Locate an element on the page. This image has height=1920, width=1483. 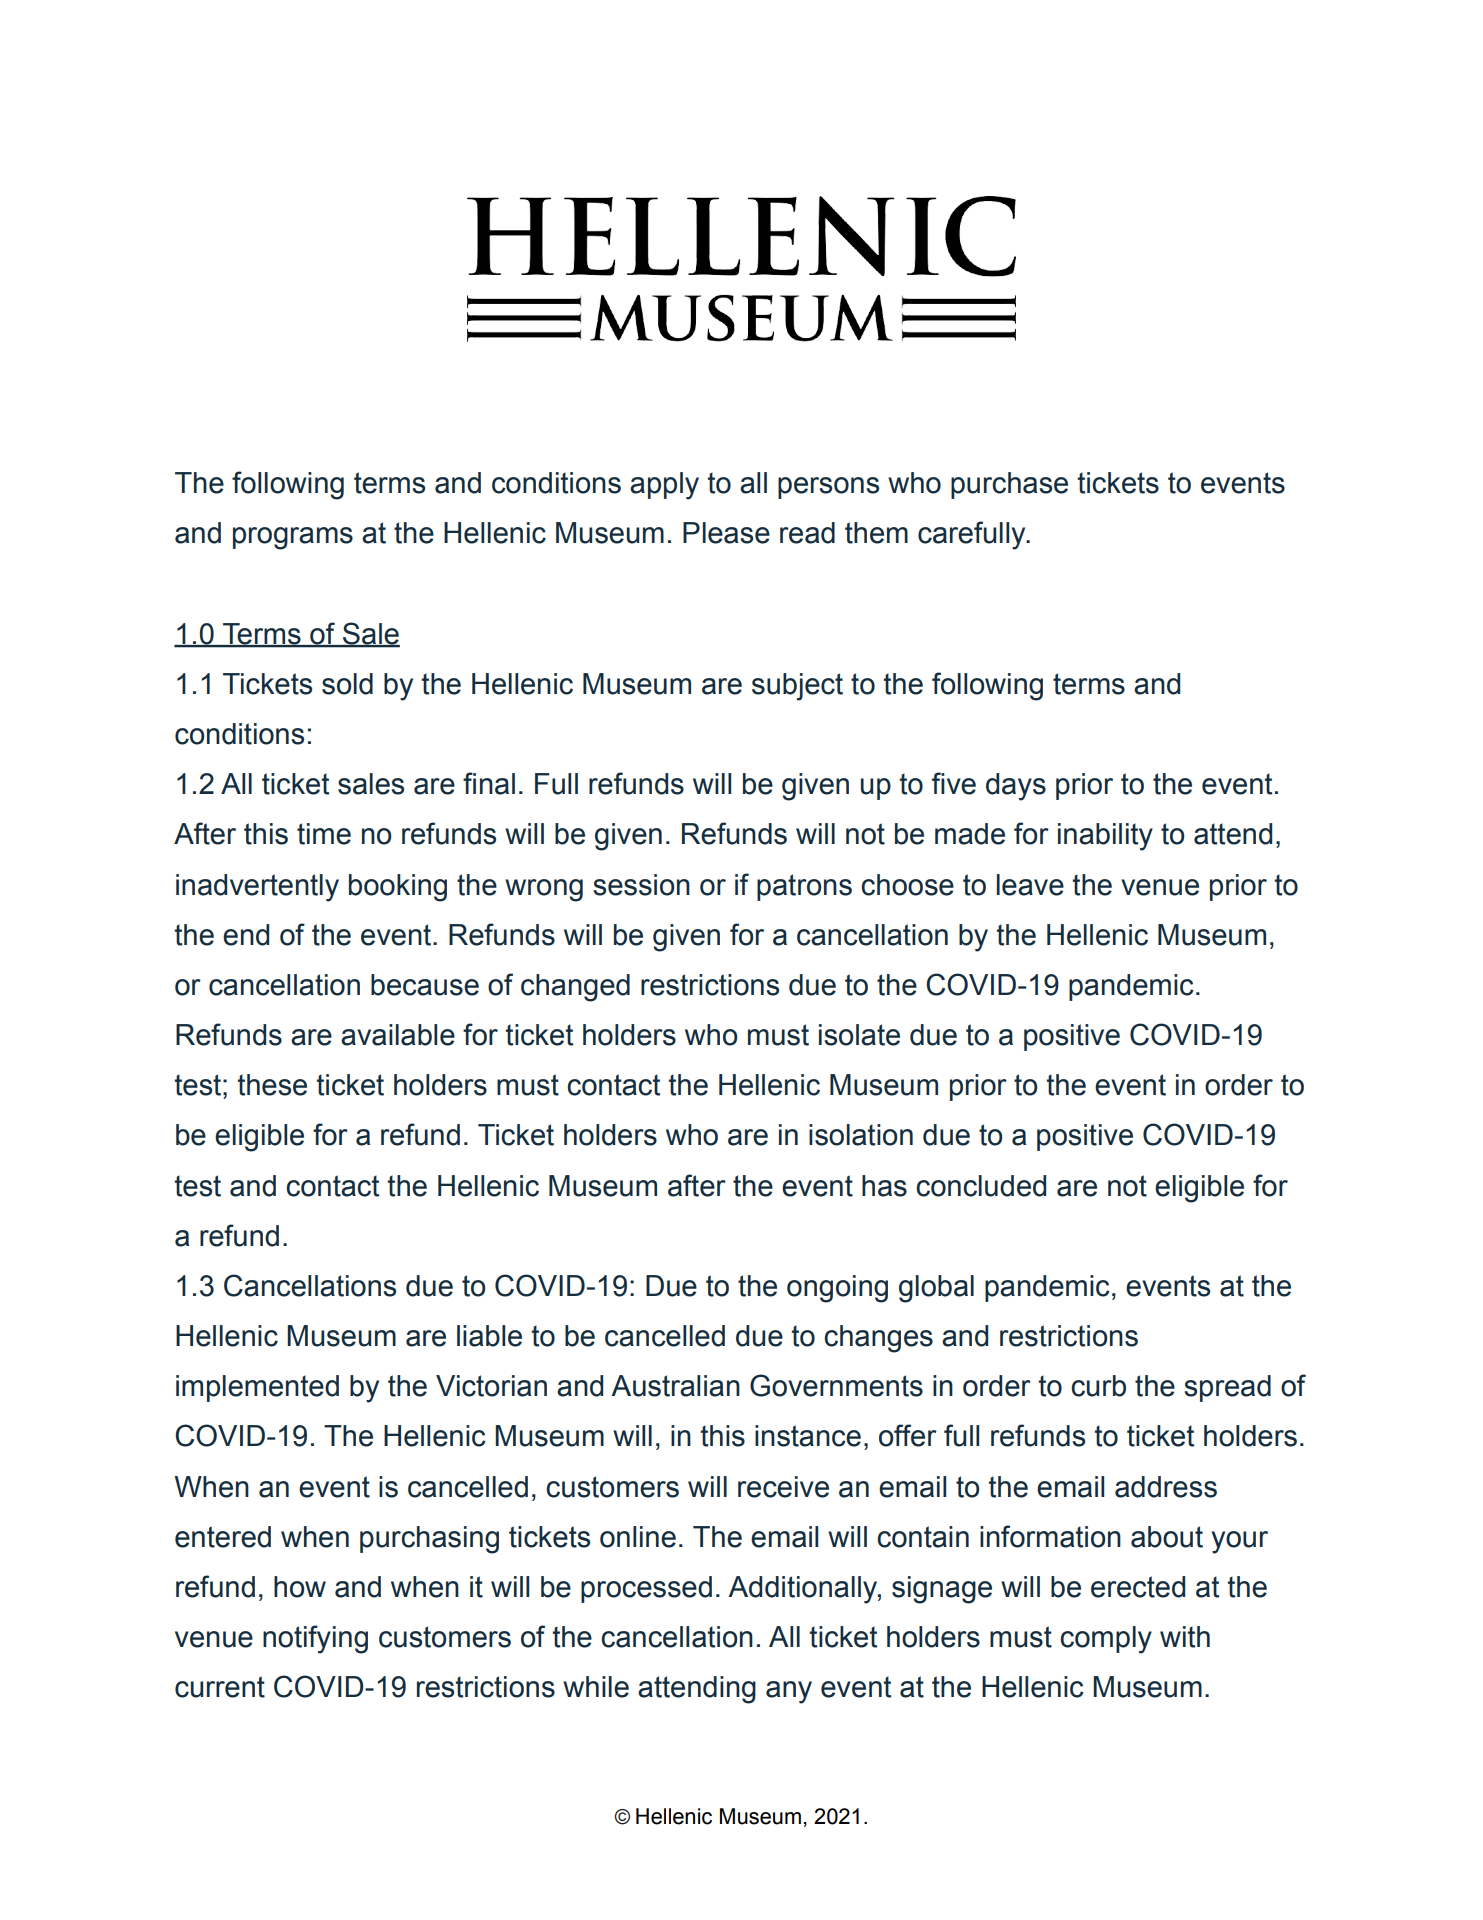
these is located at coordinates (272, 1085).
